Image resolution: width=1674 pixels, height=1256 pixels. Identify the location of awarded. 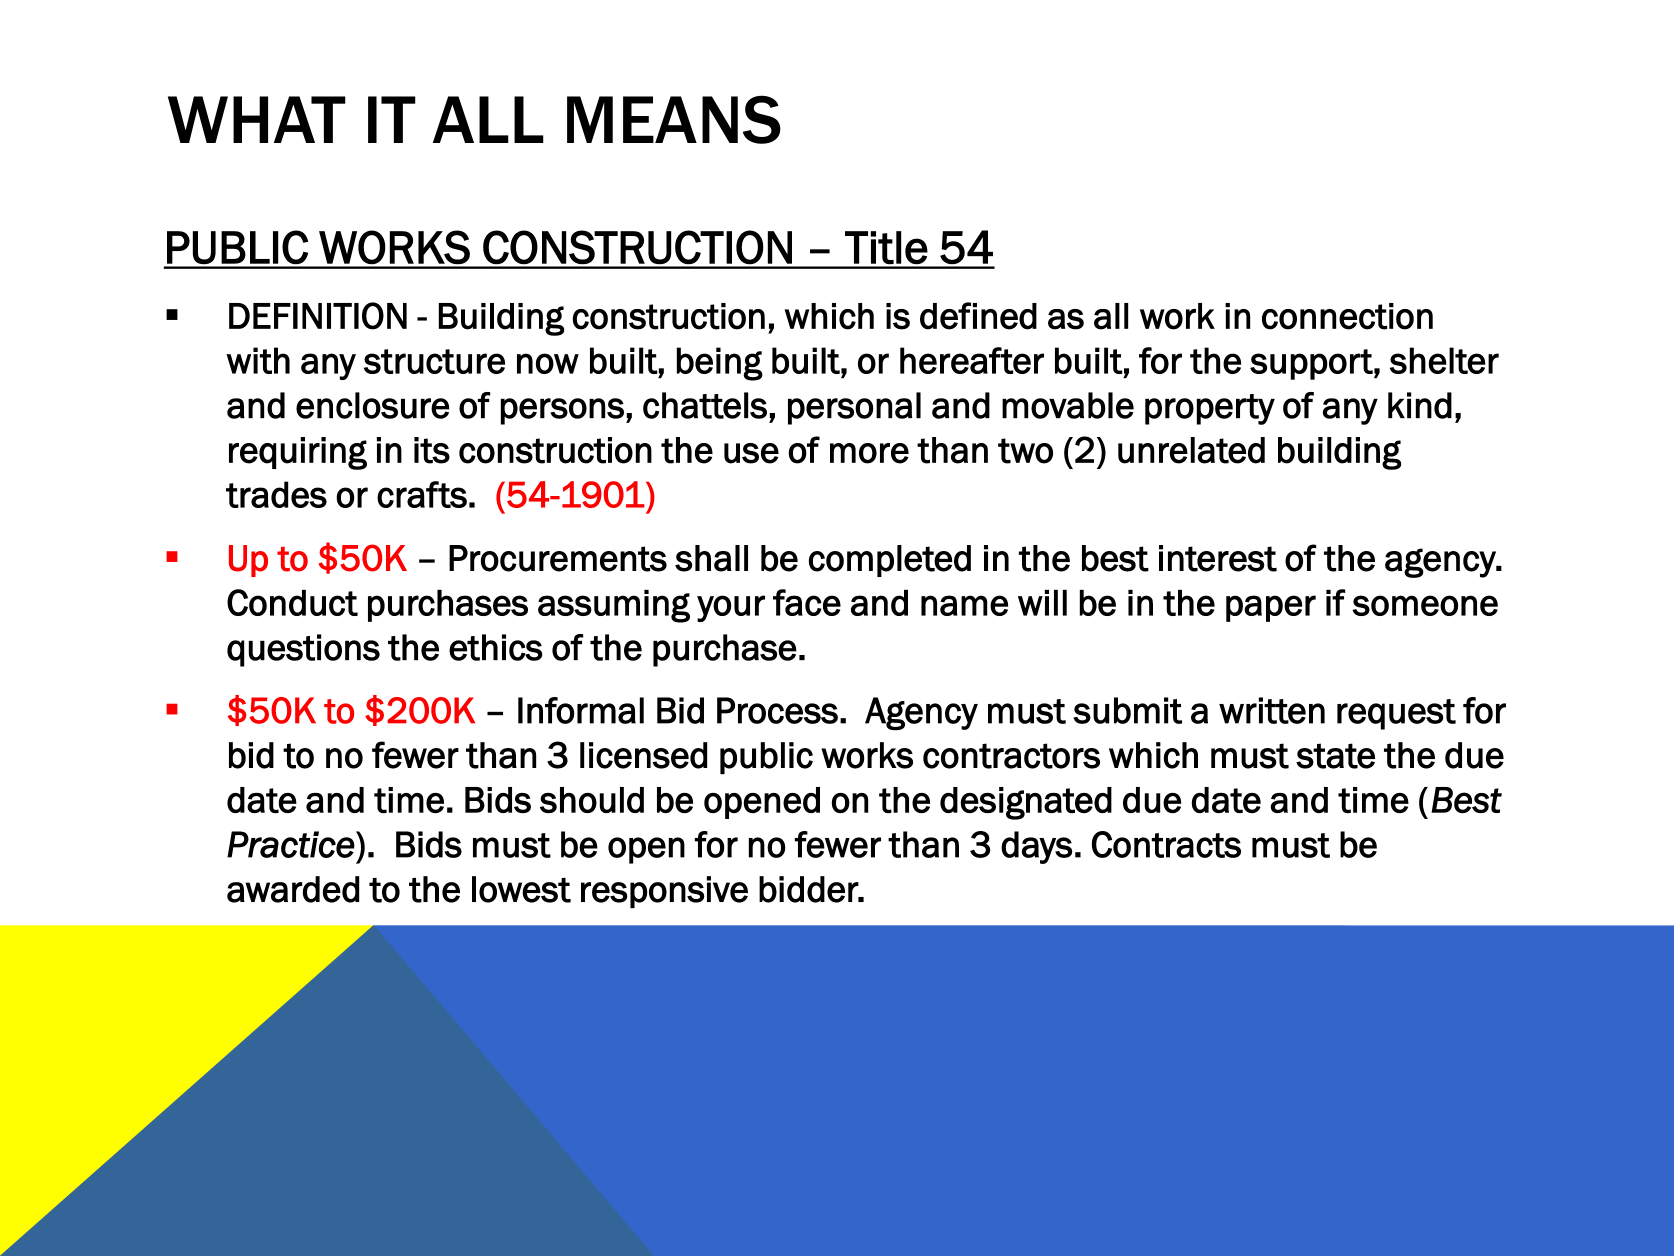
(293, 889).
